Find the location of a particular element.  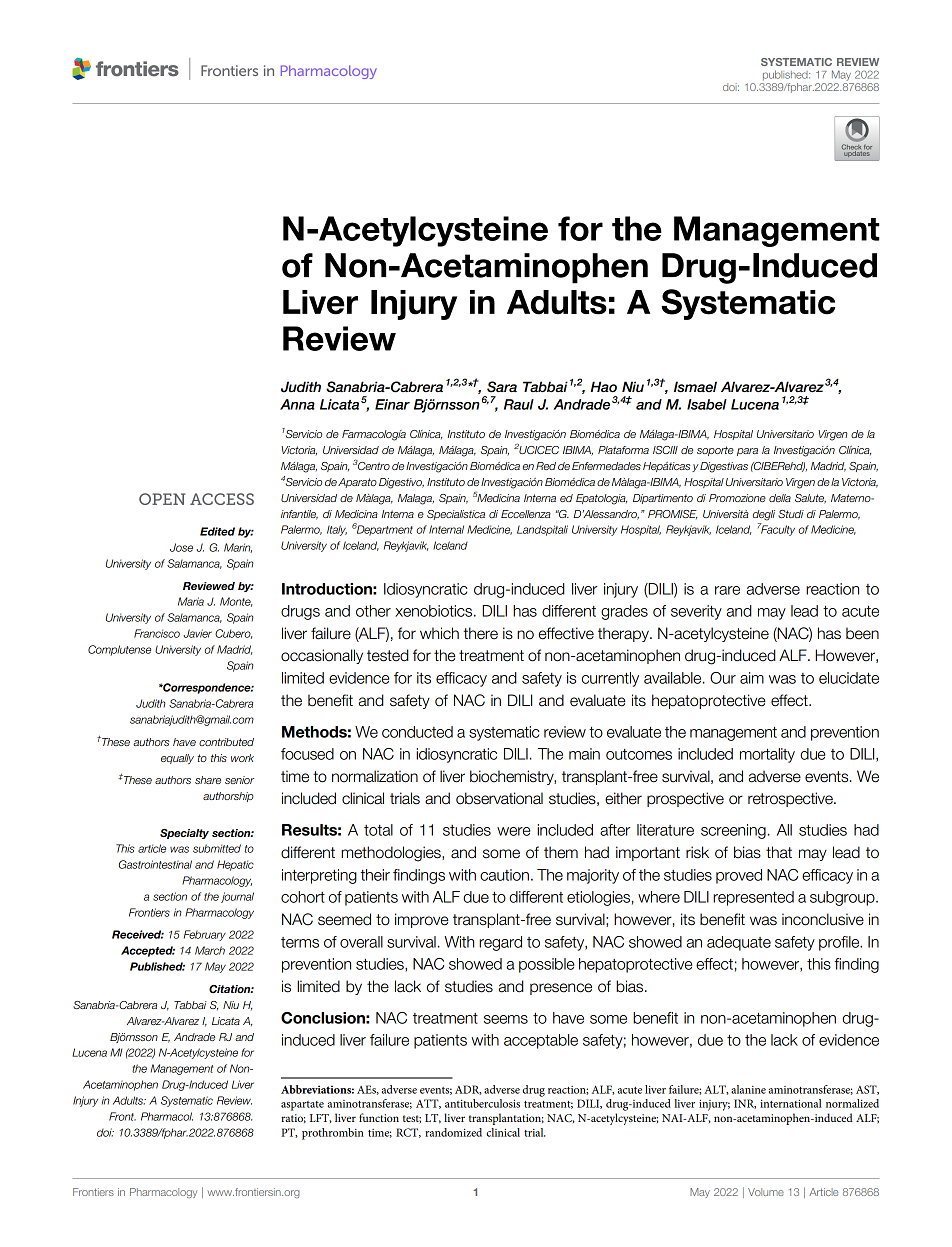

Isabel is located at coordinates (707, 404).
